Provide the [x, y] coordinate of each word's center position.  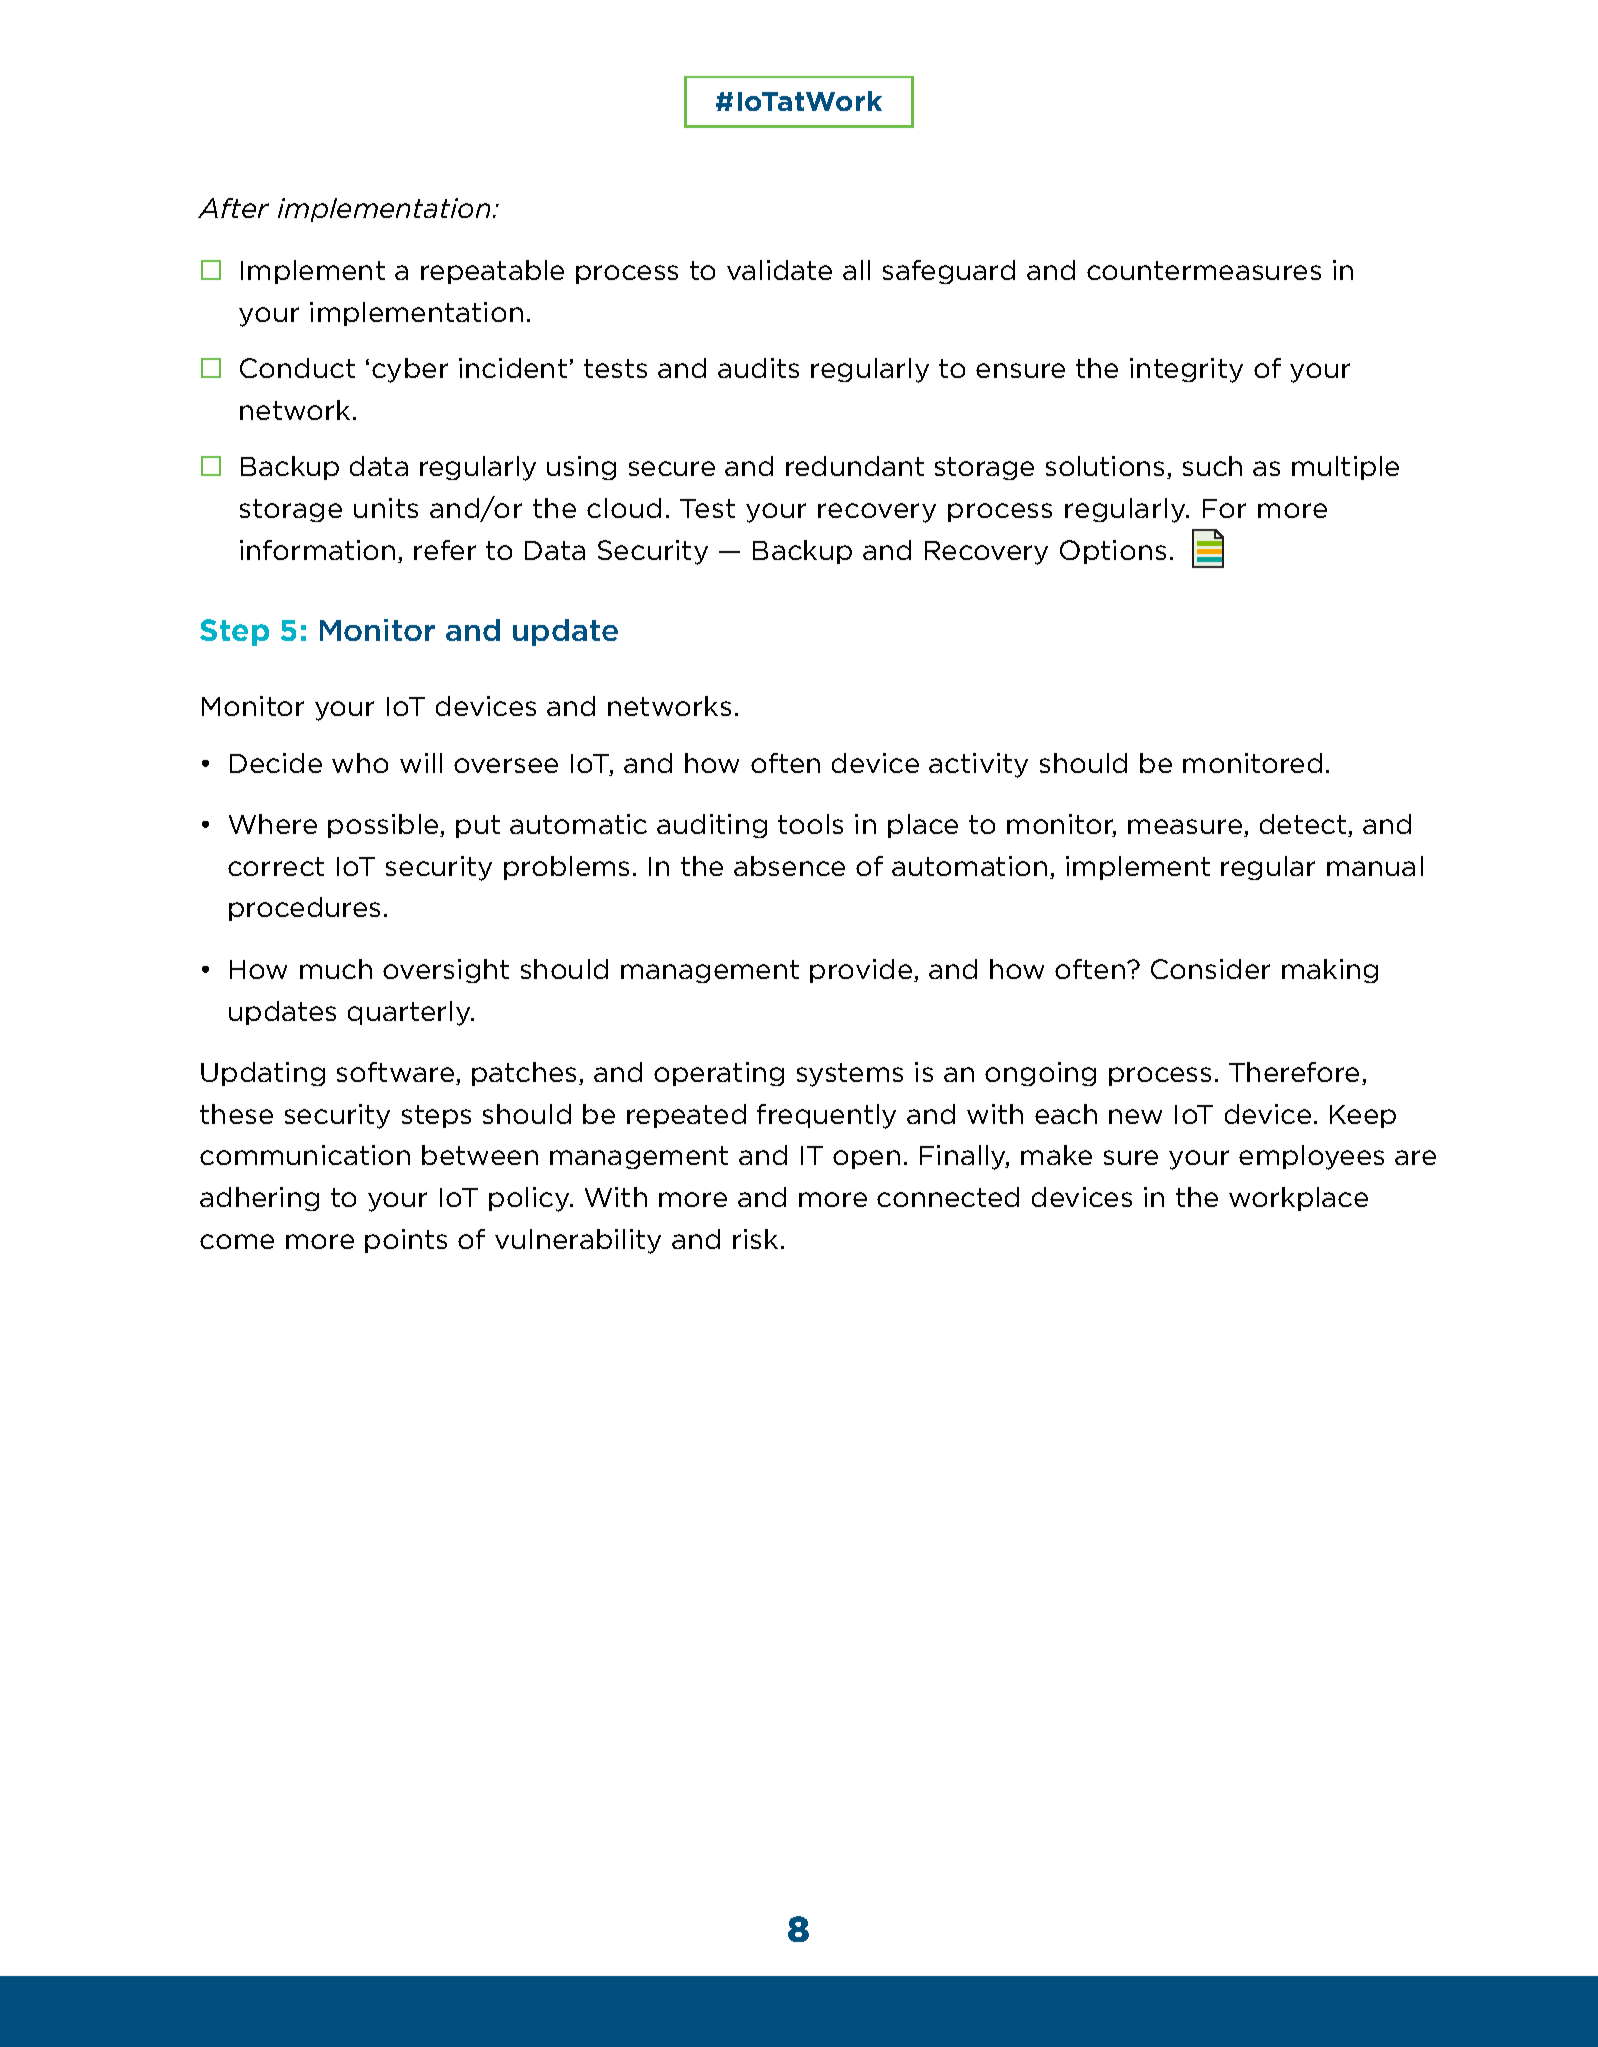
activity [978, 765]
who [360, 763]
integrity [1186, 370]
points [406, 1241]
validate [779, 270]
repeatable [492, 272]
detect [1304, 825]
